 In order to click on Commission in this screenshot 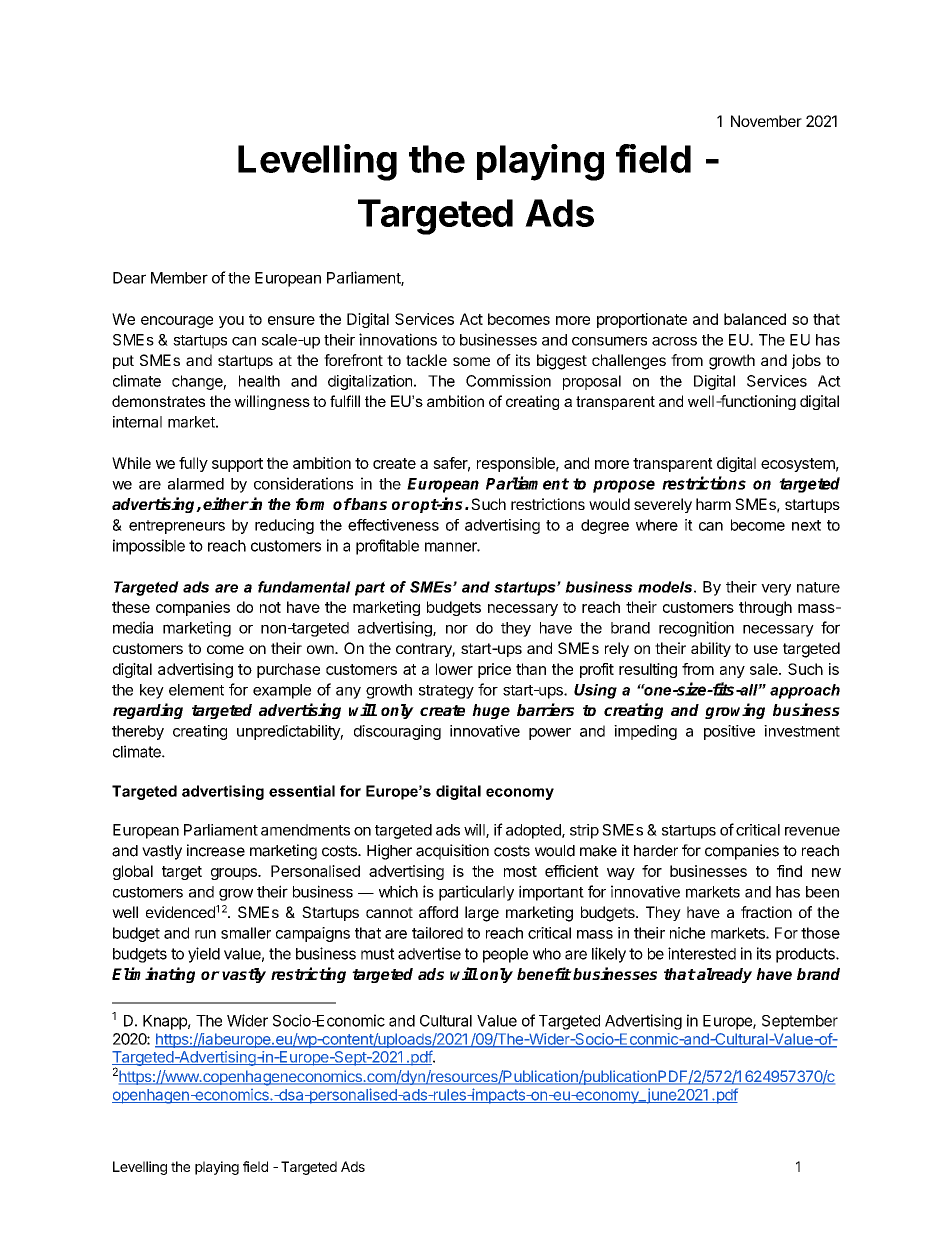, I will do `click(508, 381)`.
